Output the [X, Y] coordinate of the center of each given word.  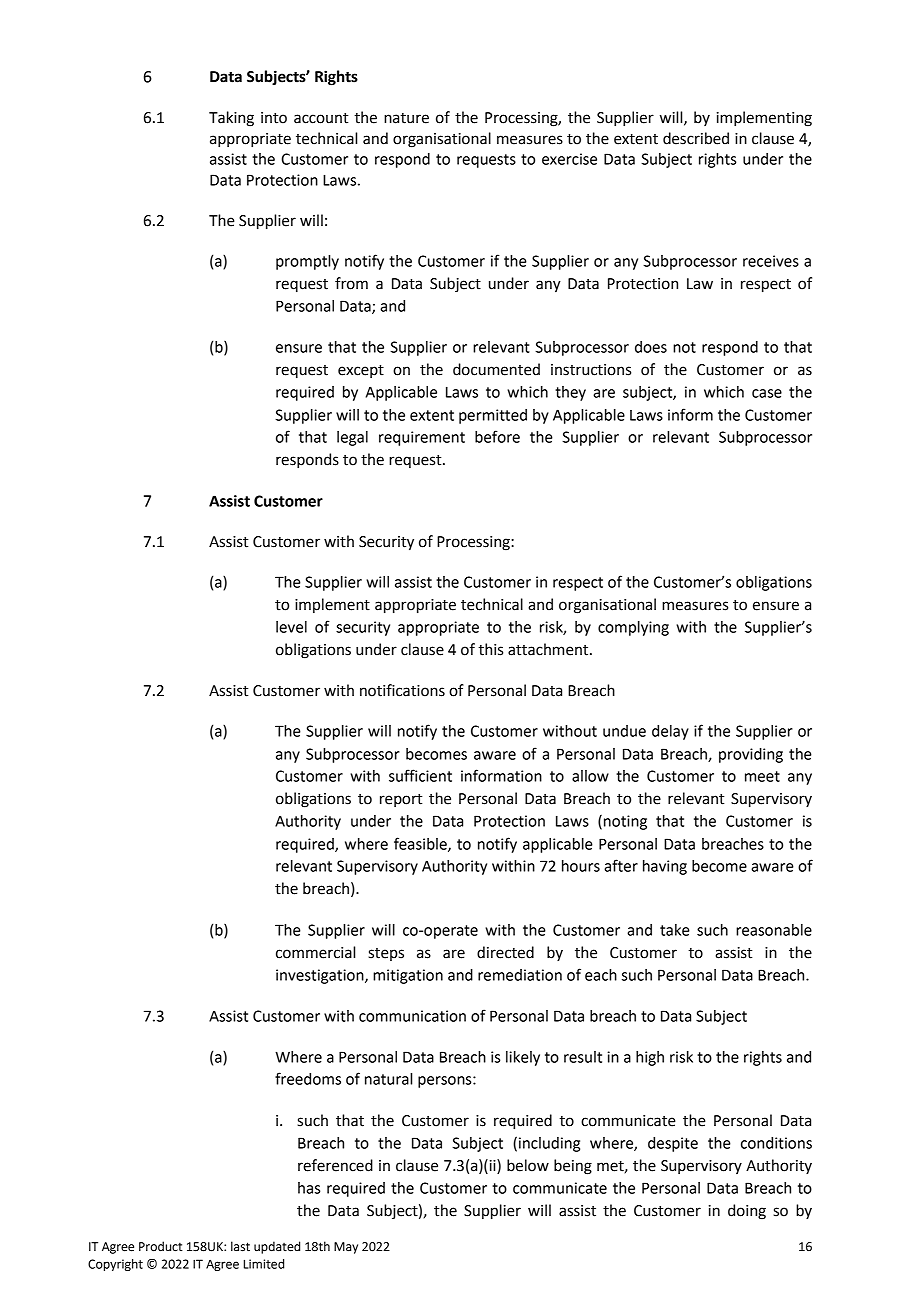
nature [406, 118]
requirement [422, 438]
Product [161, 1246]
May [346, 1248]
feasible [421, 844]
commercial [315, 952]
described [696, 138]
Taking [231, 119]
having [665, 867]
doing [747, 1212]
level [291, 627]
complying [633, 628]
